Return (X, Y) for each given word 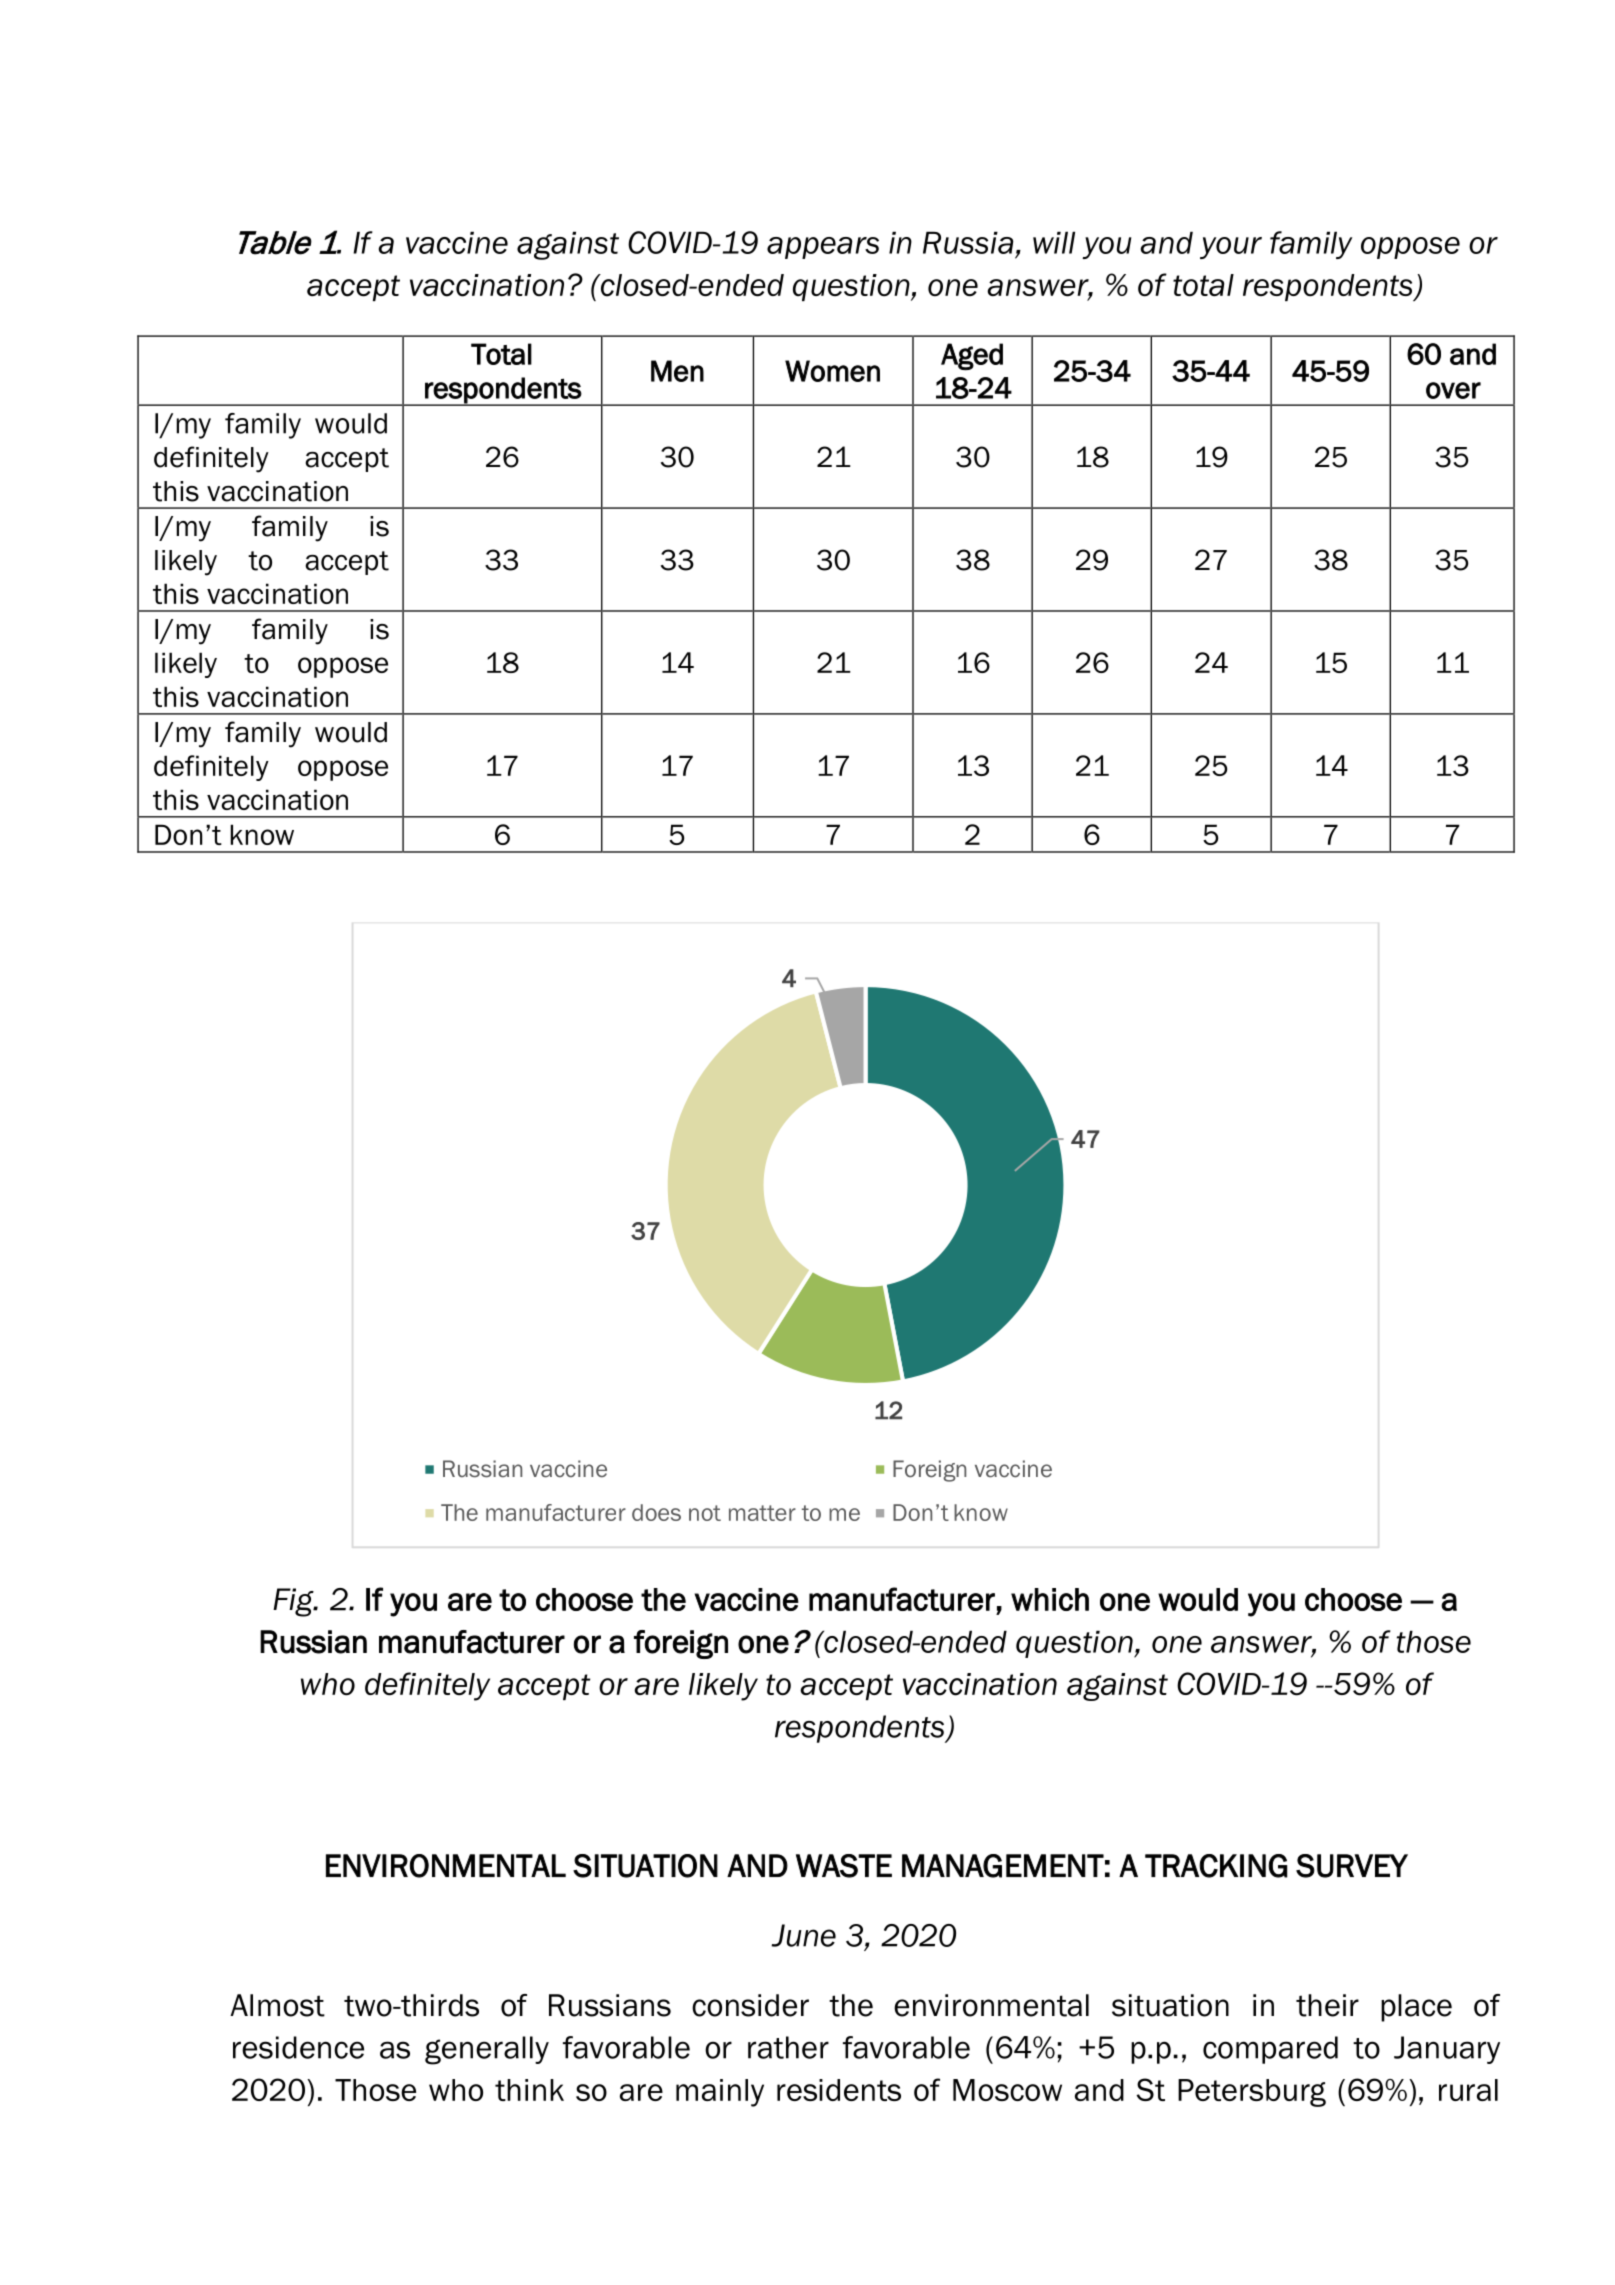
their (1327, 2005)
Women (832, 371)
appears (823, 248)
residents (839, 2090)
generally (487, 2050)
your (1231, 248)
